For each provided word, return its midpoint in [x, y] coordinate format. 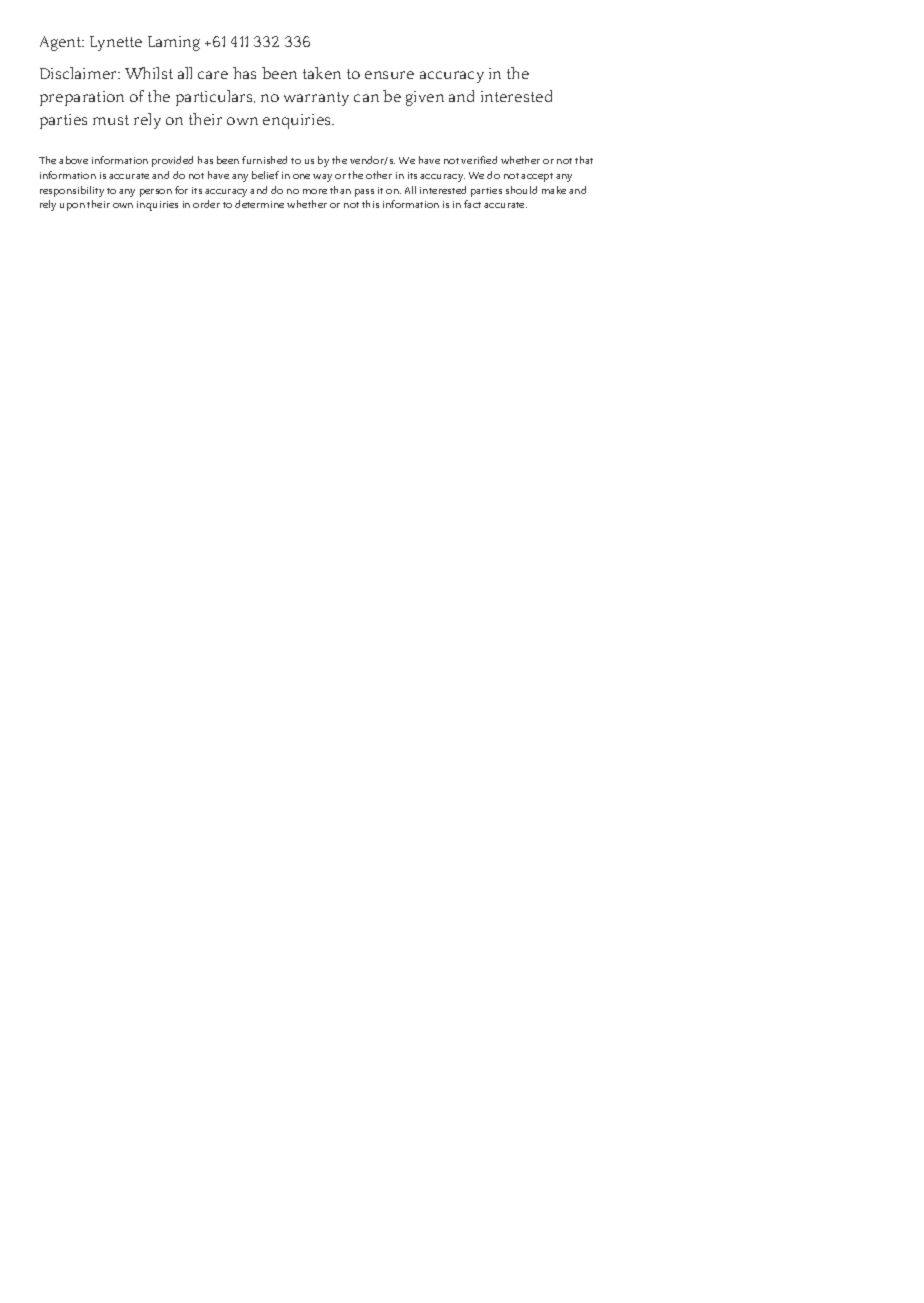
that [584, 160]
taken [322, 73]
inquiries [157, 206]
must [111, 120]
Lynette [116, 43]
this [370, 204]
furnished [264, 160]
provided [172, 161]
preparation [82, 98]
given [425, 98]
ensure [389, 75]
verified [479, 160]
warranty [316, 99]
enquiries [298, 121]
